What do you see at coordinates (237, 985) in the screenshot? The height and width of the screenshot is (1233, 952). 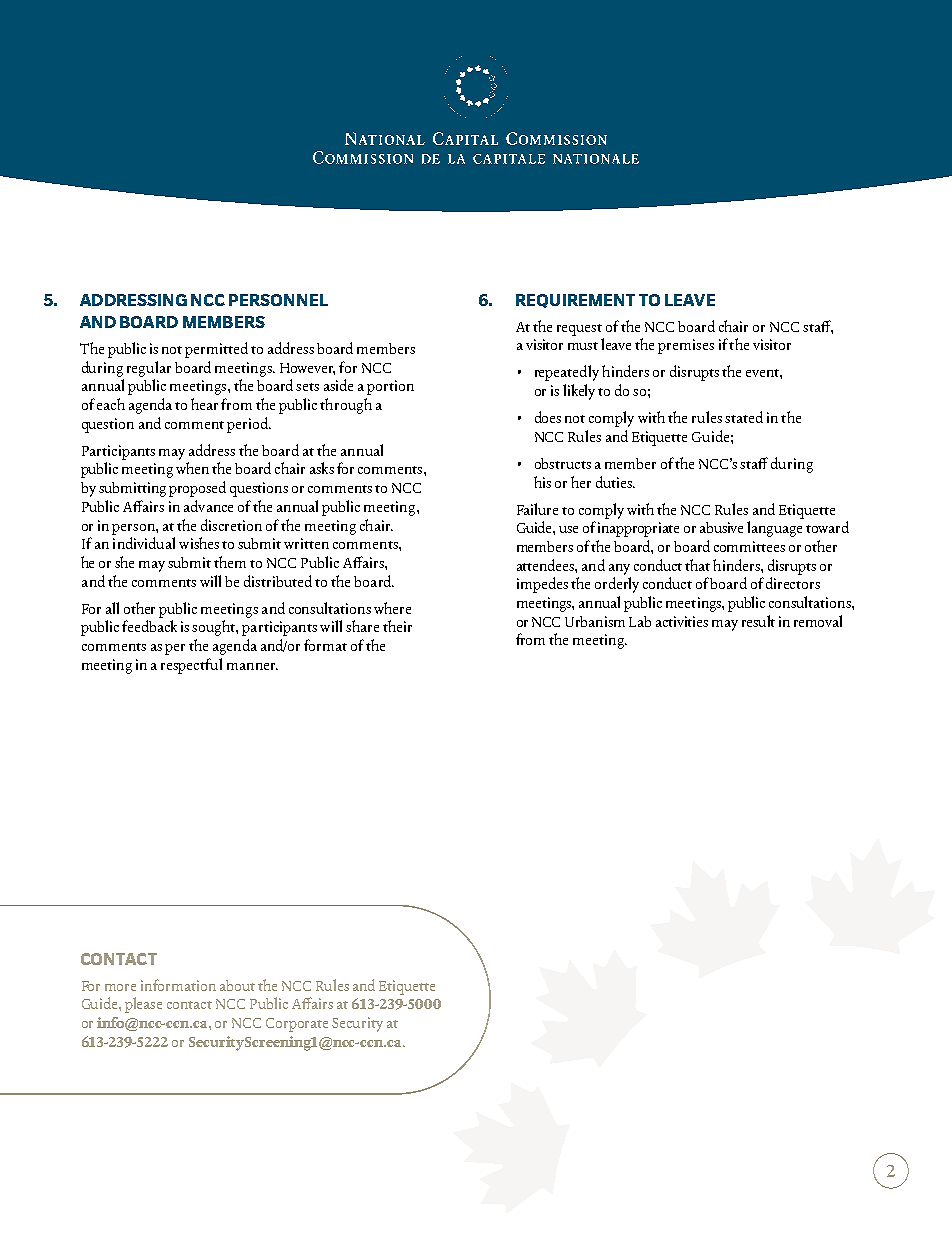 I see `about` at bounding box center [237, 985].
